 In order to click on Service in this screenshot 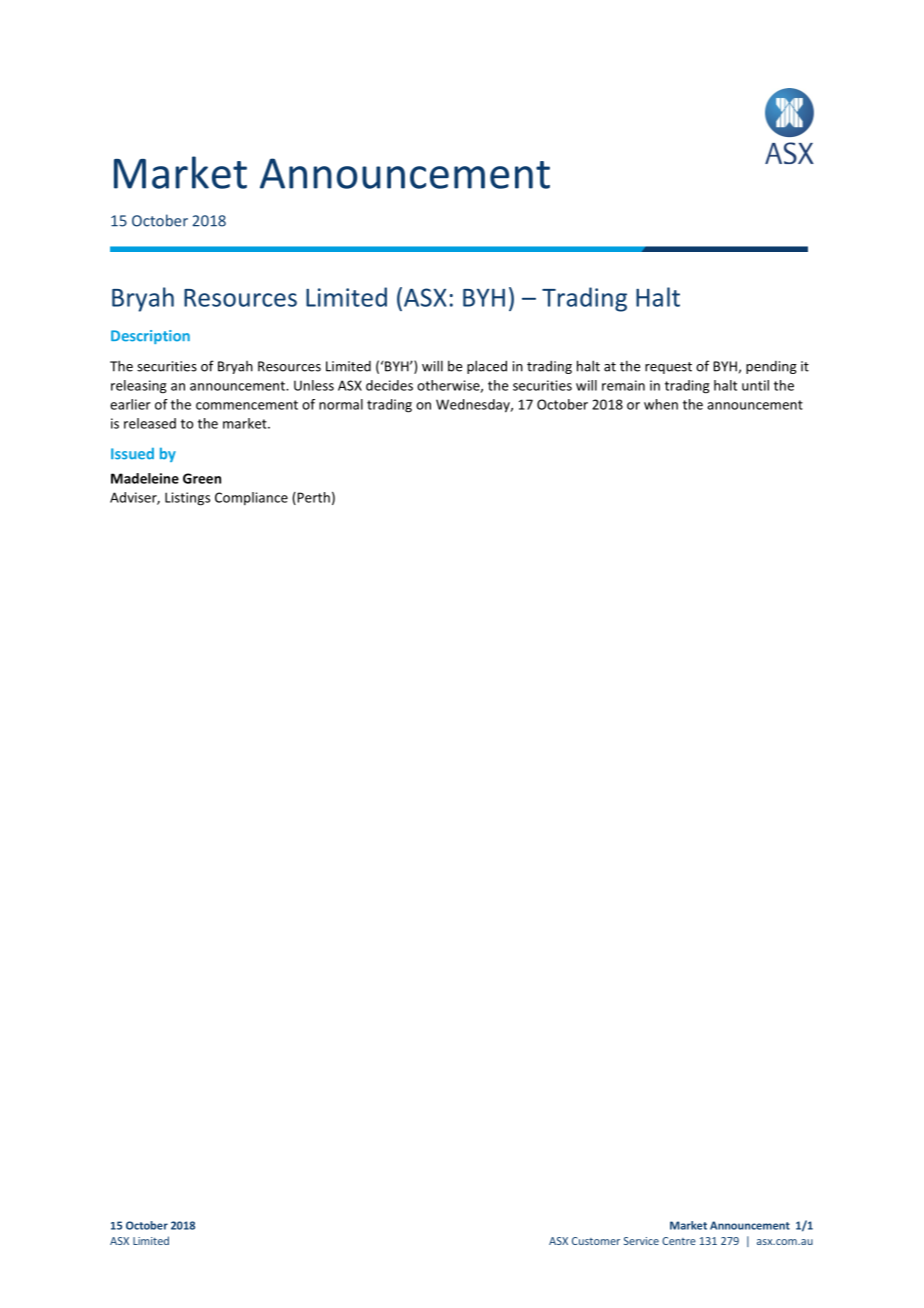, I will do `click(641, 1241)`.
